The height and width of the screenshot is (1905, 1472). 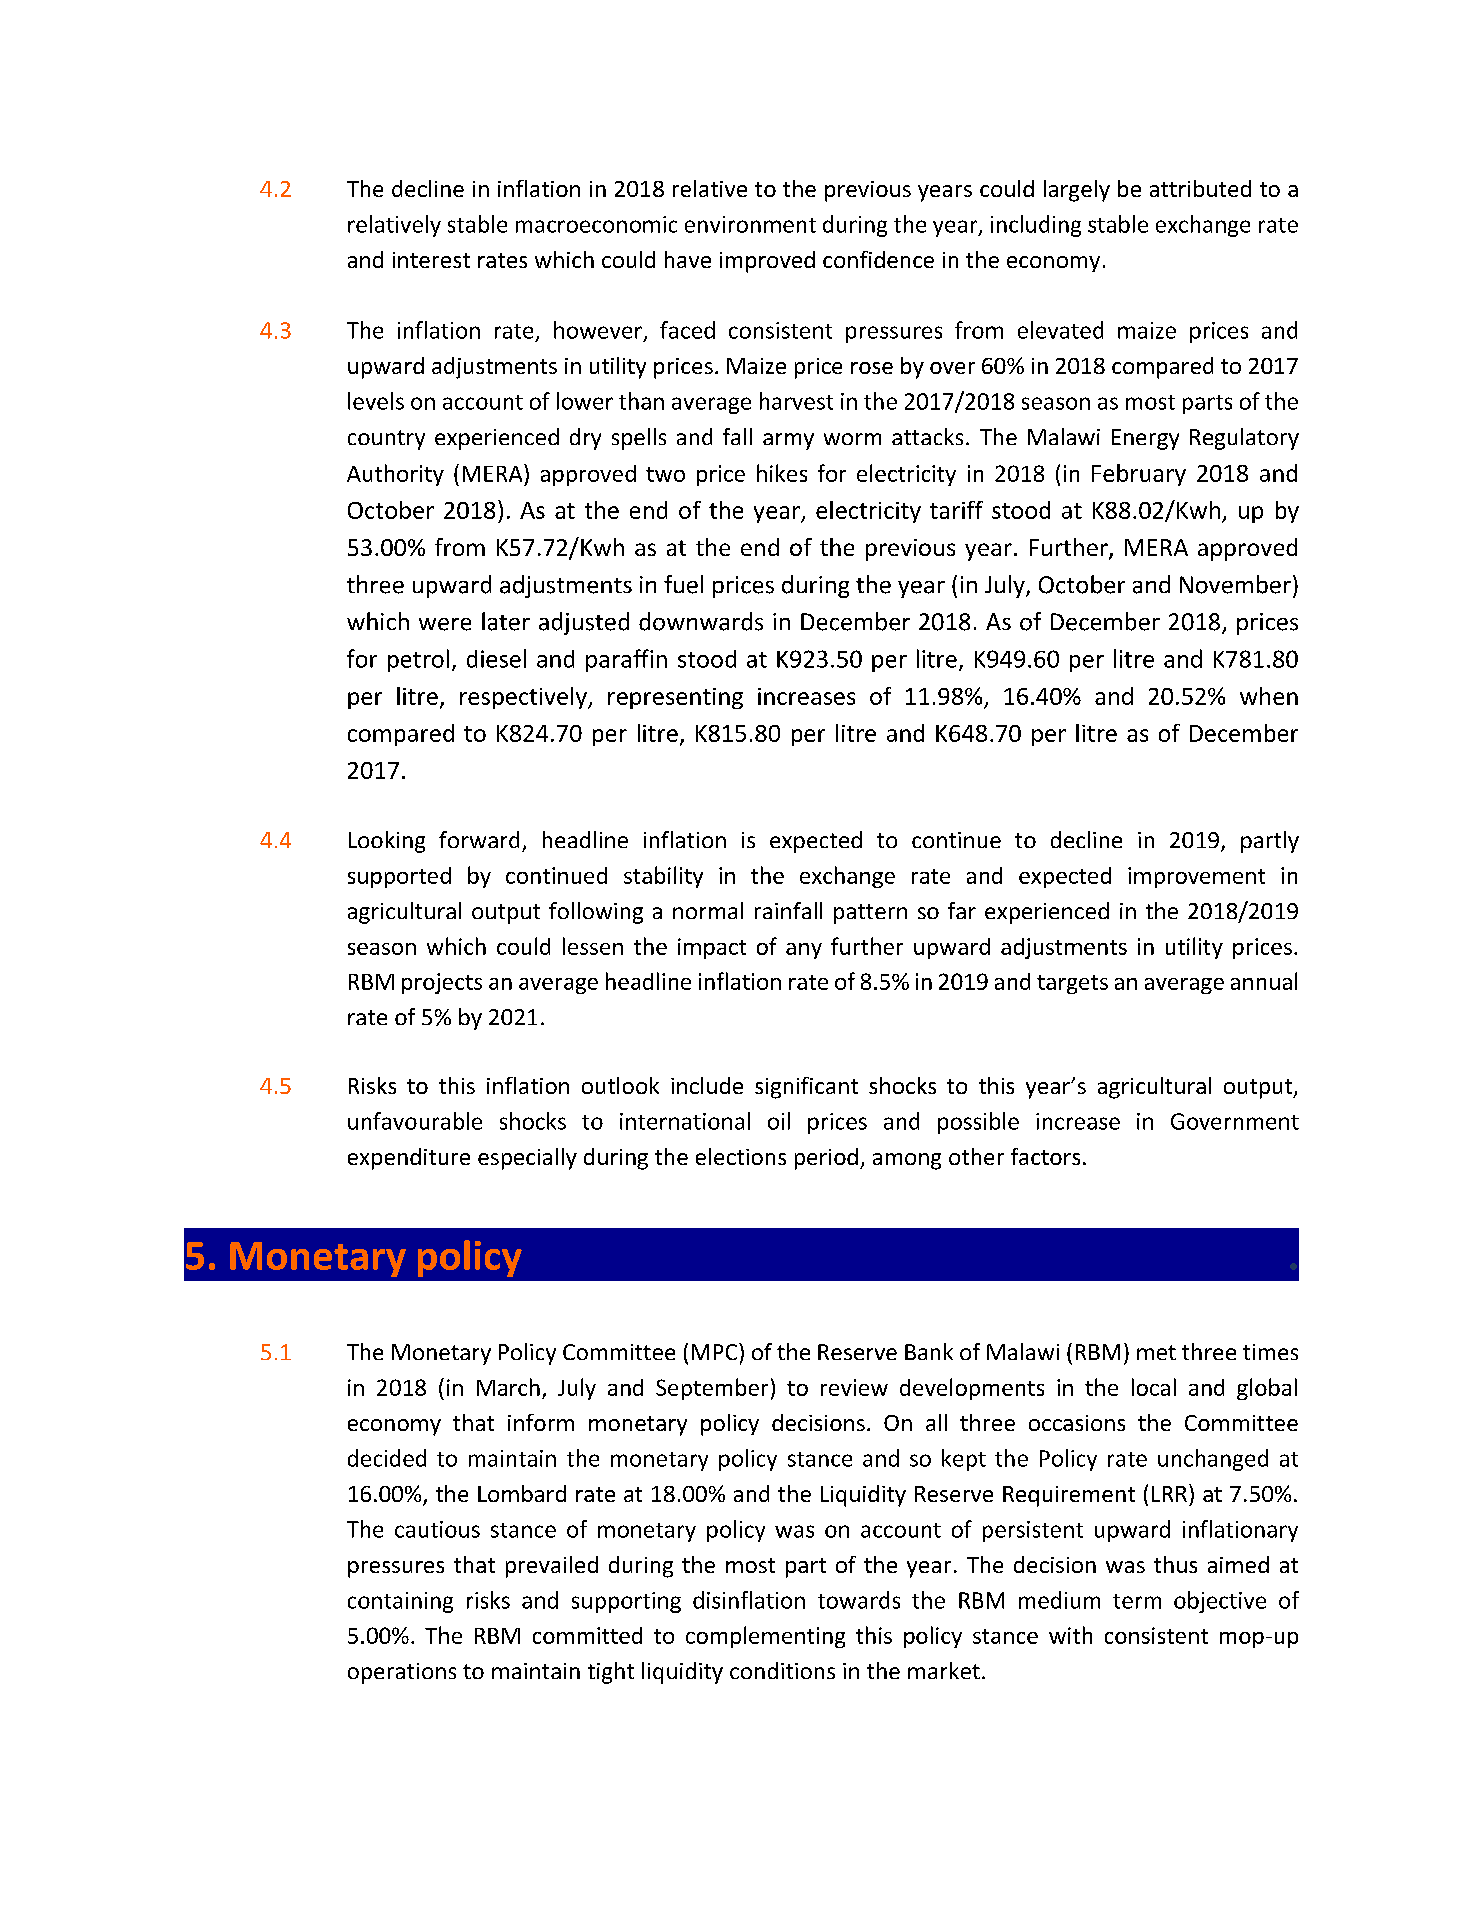 I want to click on met, so click(x=1156, y=1352).
